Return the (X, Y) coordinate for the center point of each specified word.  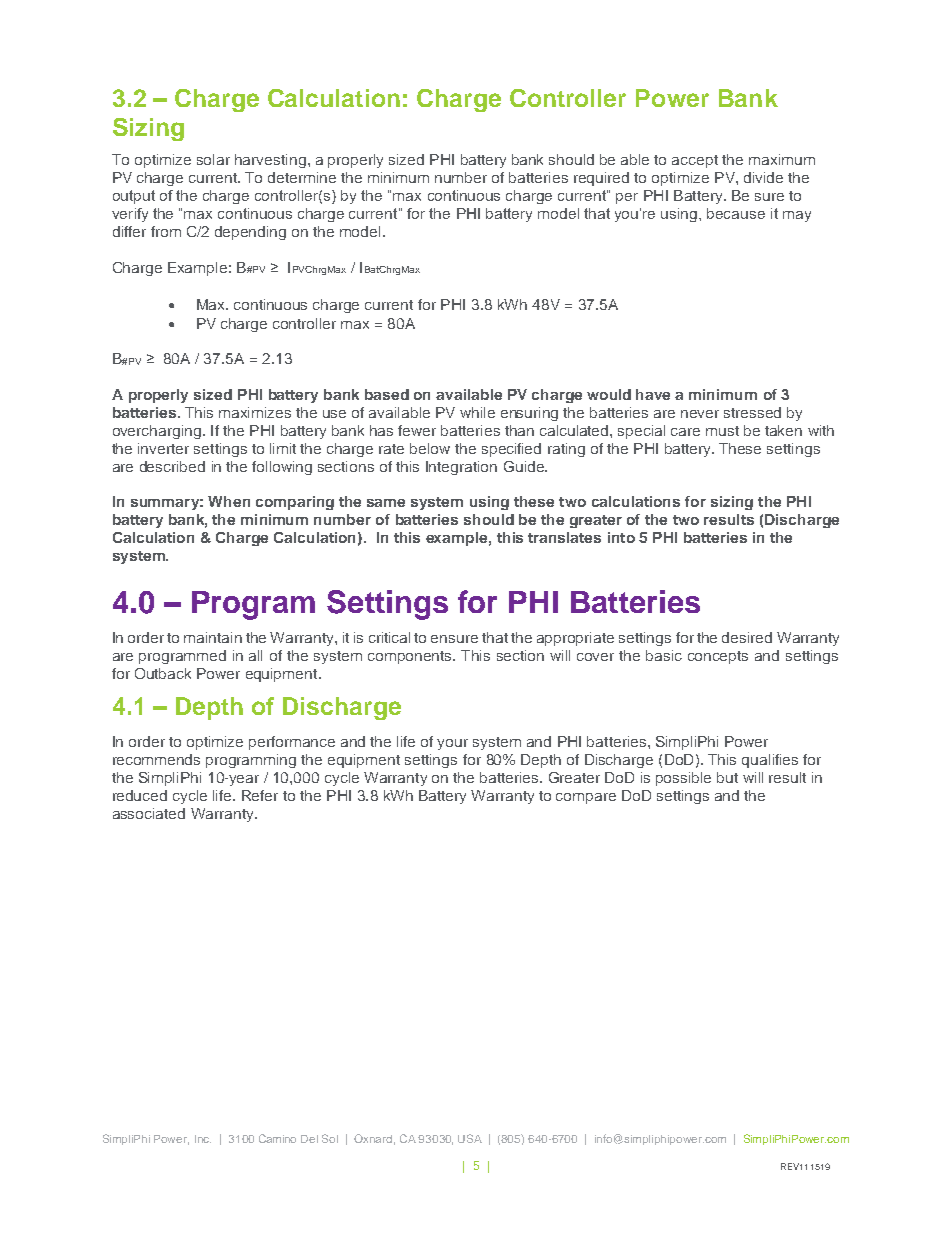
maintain (213, 637)
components (411, 657)
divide (763, 177)
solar (213, 159)
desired (747, 637)
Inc (203, 1139)
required (601, 179)
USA (470, 1138)
